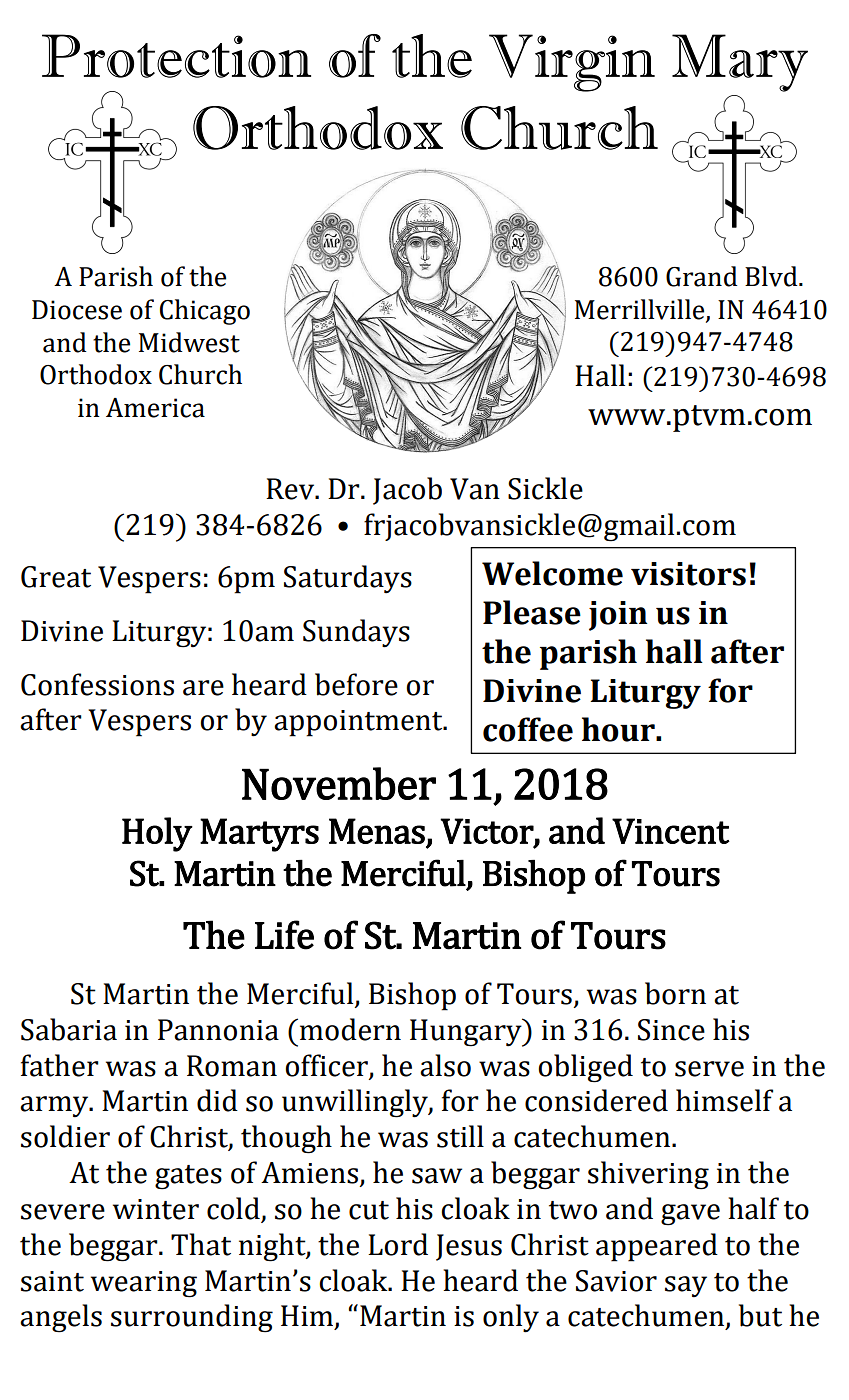 Image resolution: width=849 pixels, height=1400 pixels. Describe the element at coordinates (740, 63) in the screenshot. I see `Mary` at that location.
